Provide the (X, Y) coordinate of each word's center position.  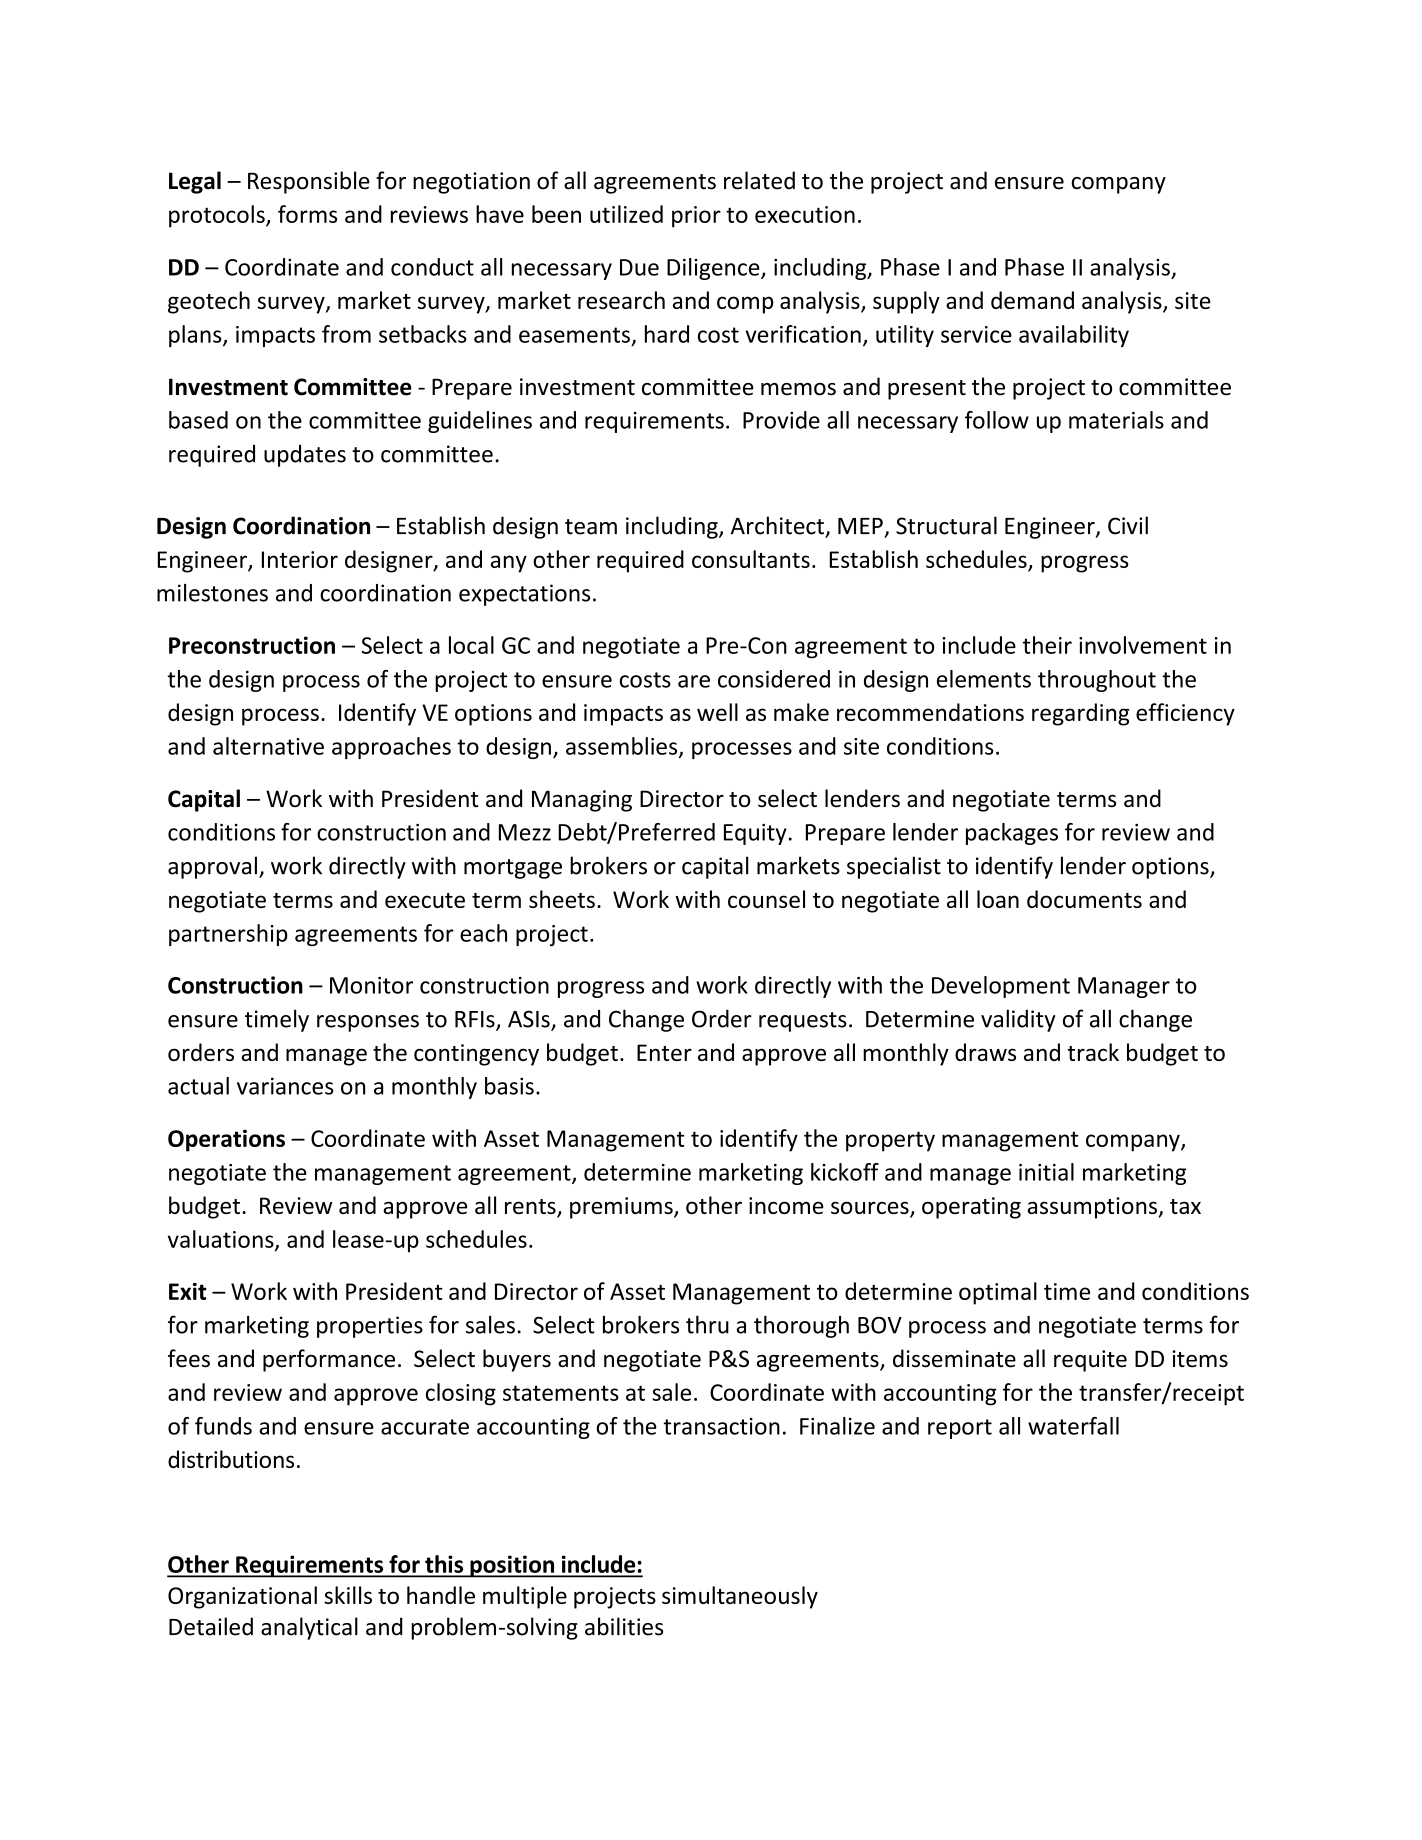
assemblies (623, 747)
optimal (998, 1293)
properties (370, 1327)
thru (707, 1325)
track (1093, 1052)
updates (305, 456)
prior (696, 217)
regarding (1080, 714)
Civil (1128, 525)
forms (307, 214)
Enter (664, 1052)
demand (1032, 300)
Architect (777, 525)
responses (368, 1023)
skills (348, 1595)
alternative (268, 746)
